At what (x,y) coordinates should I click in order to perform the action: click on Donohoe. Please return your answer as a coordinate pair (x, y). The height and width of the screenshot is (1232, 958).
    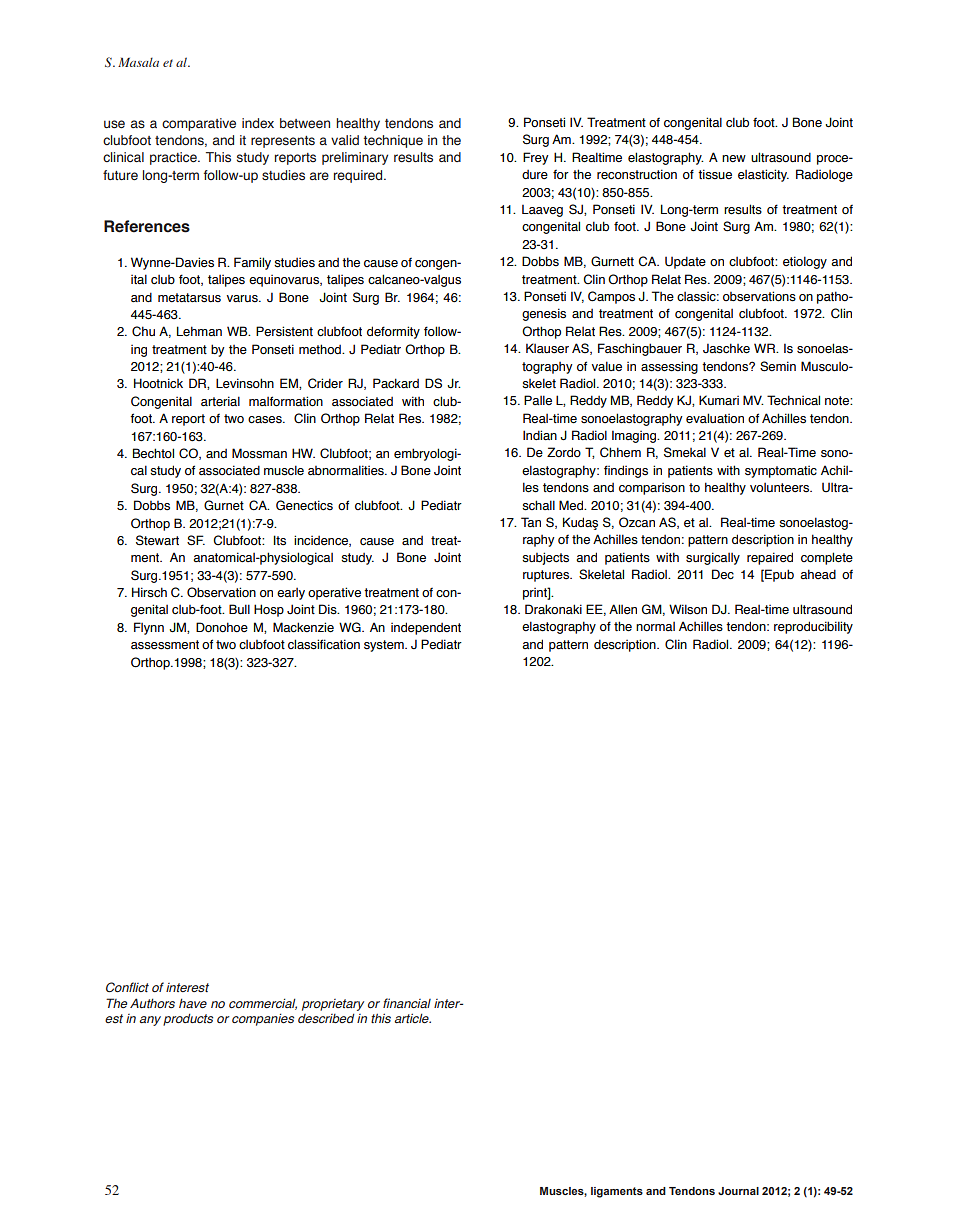
    Looking at the image, I should click on (222, 627).
